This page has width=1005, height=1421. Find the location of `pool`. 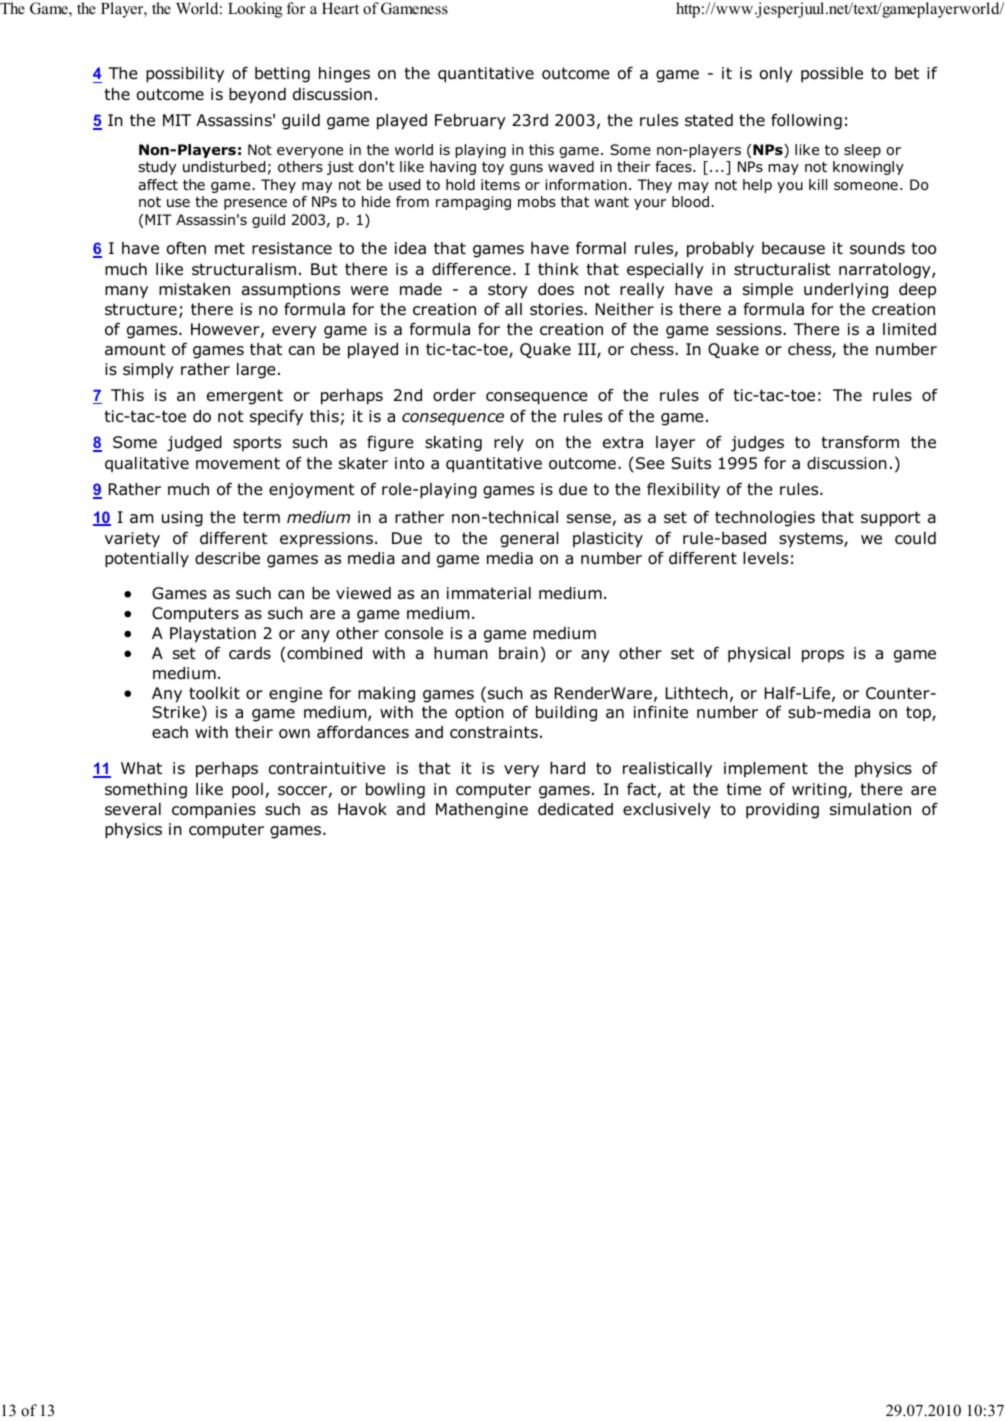

pool is located at coordinates (247, 791).
